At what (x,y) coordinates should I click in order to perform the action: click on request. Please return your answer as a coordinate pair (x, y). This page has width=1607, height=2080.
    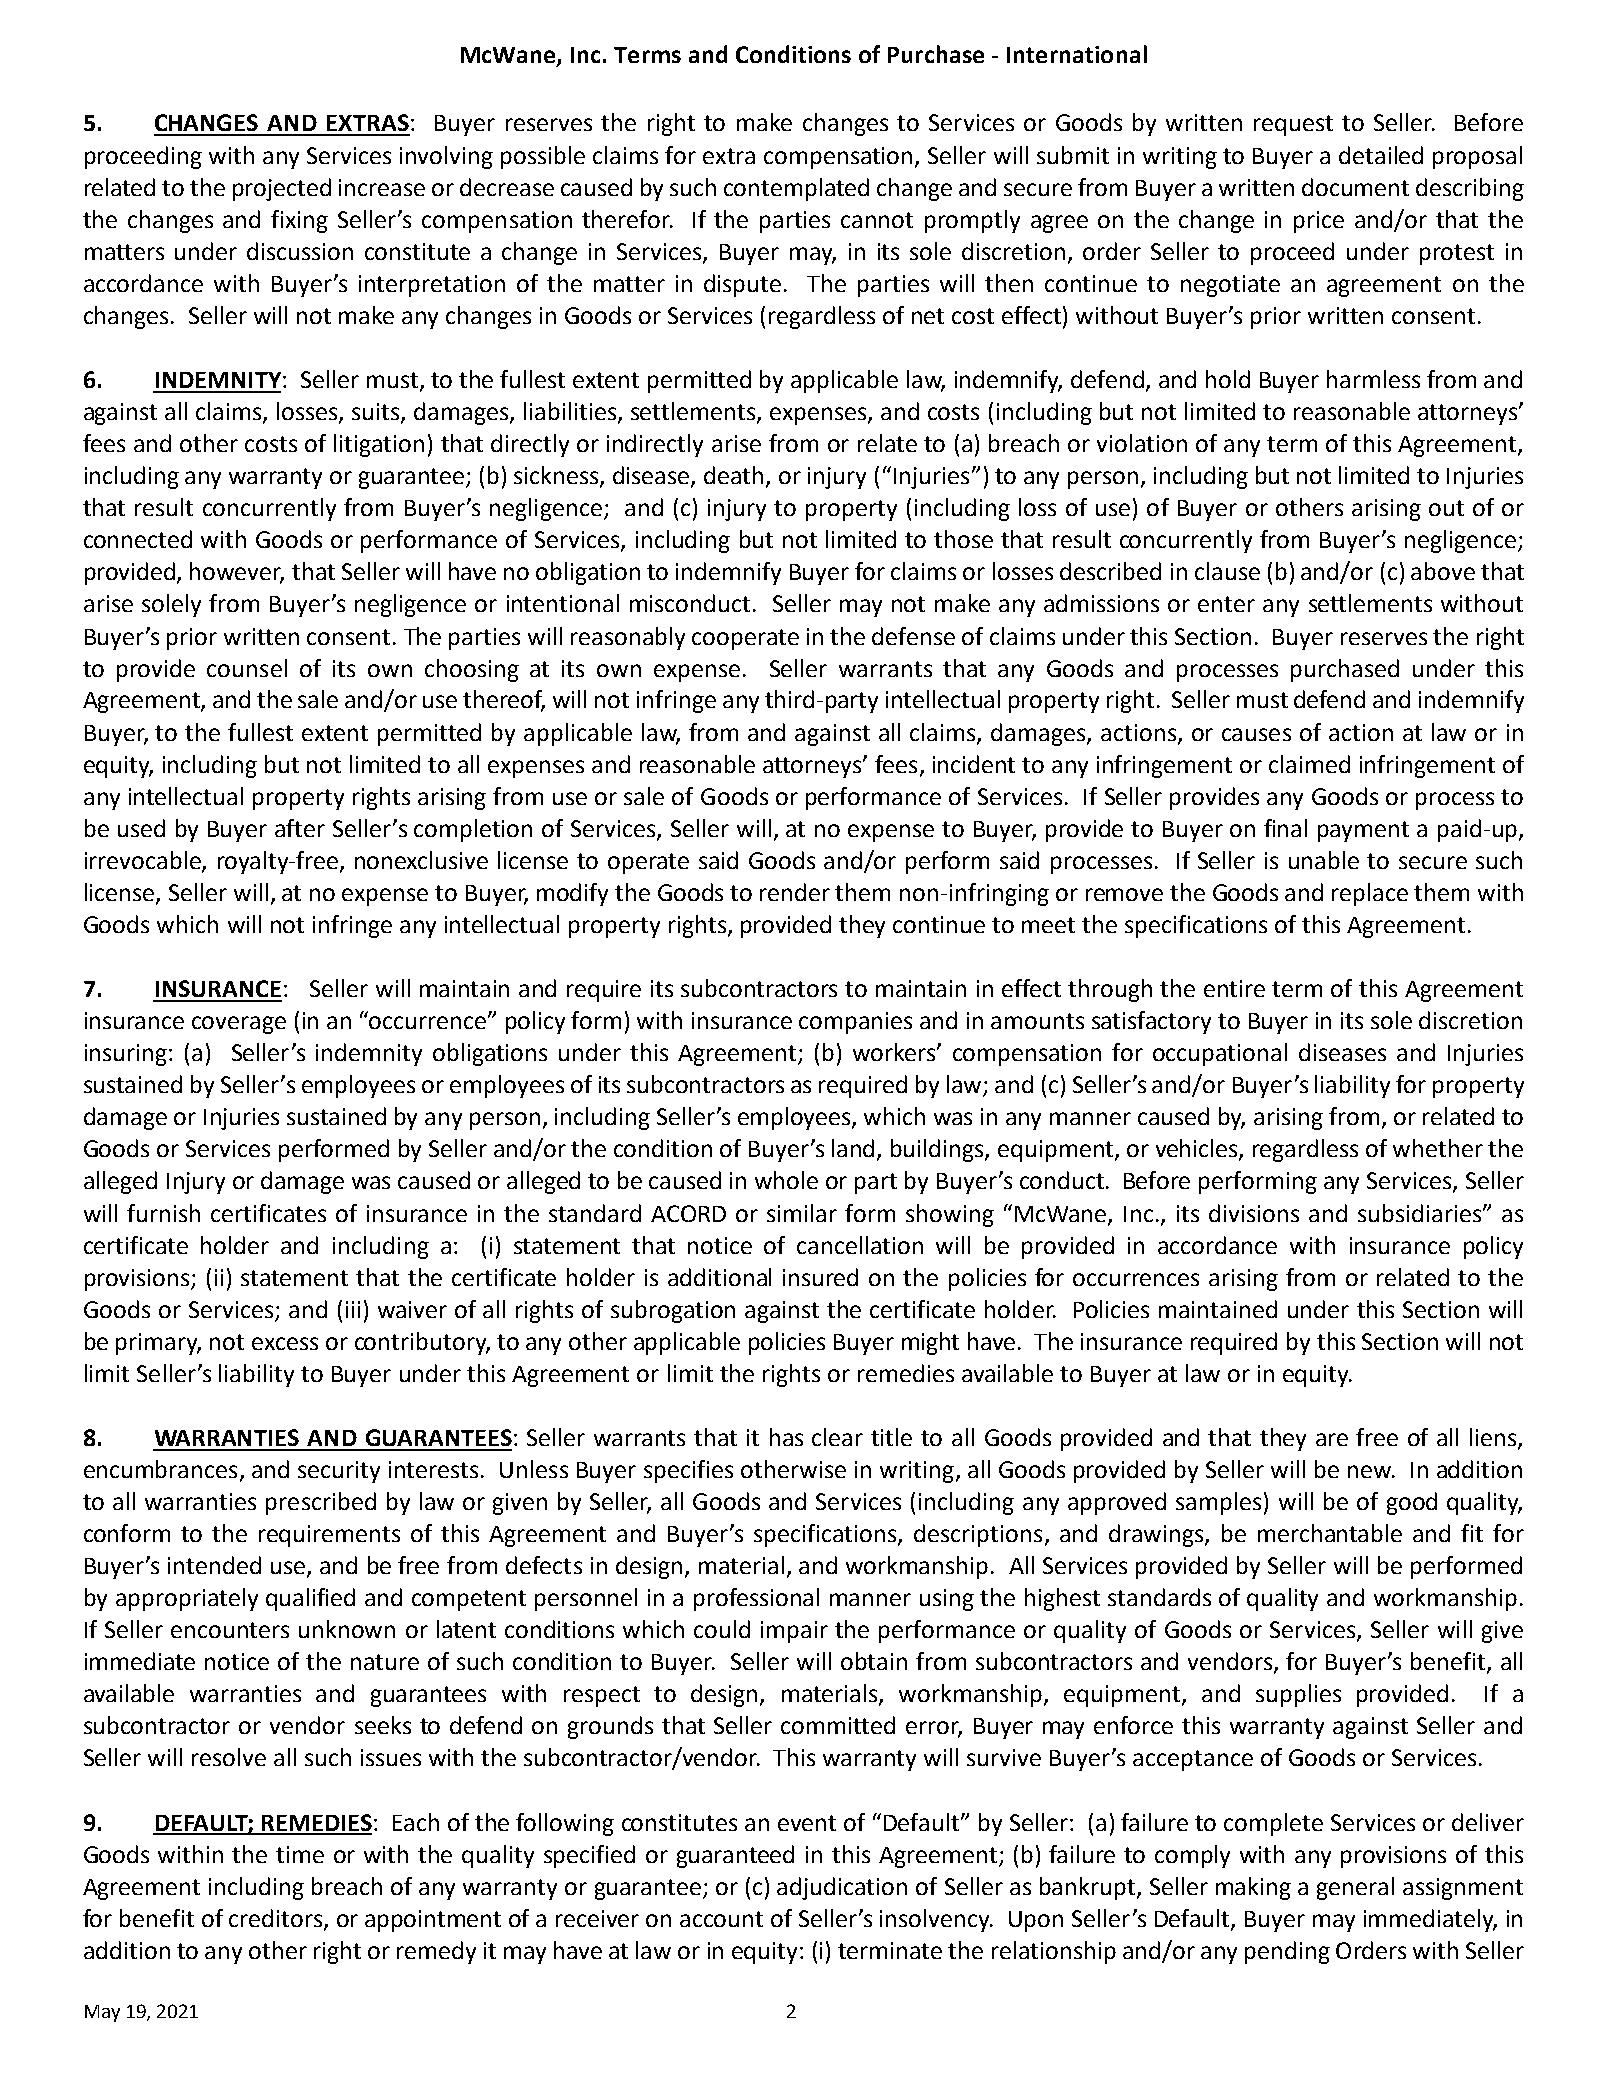
    Looking at the image, I should click on (1293, 125).
